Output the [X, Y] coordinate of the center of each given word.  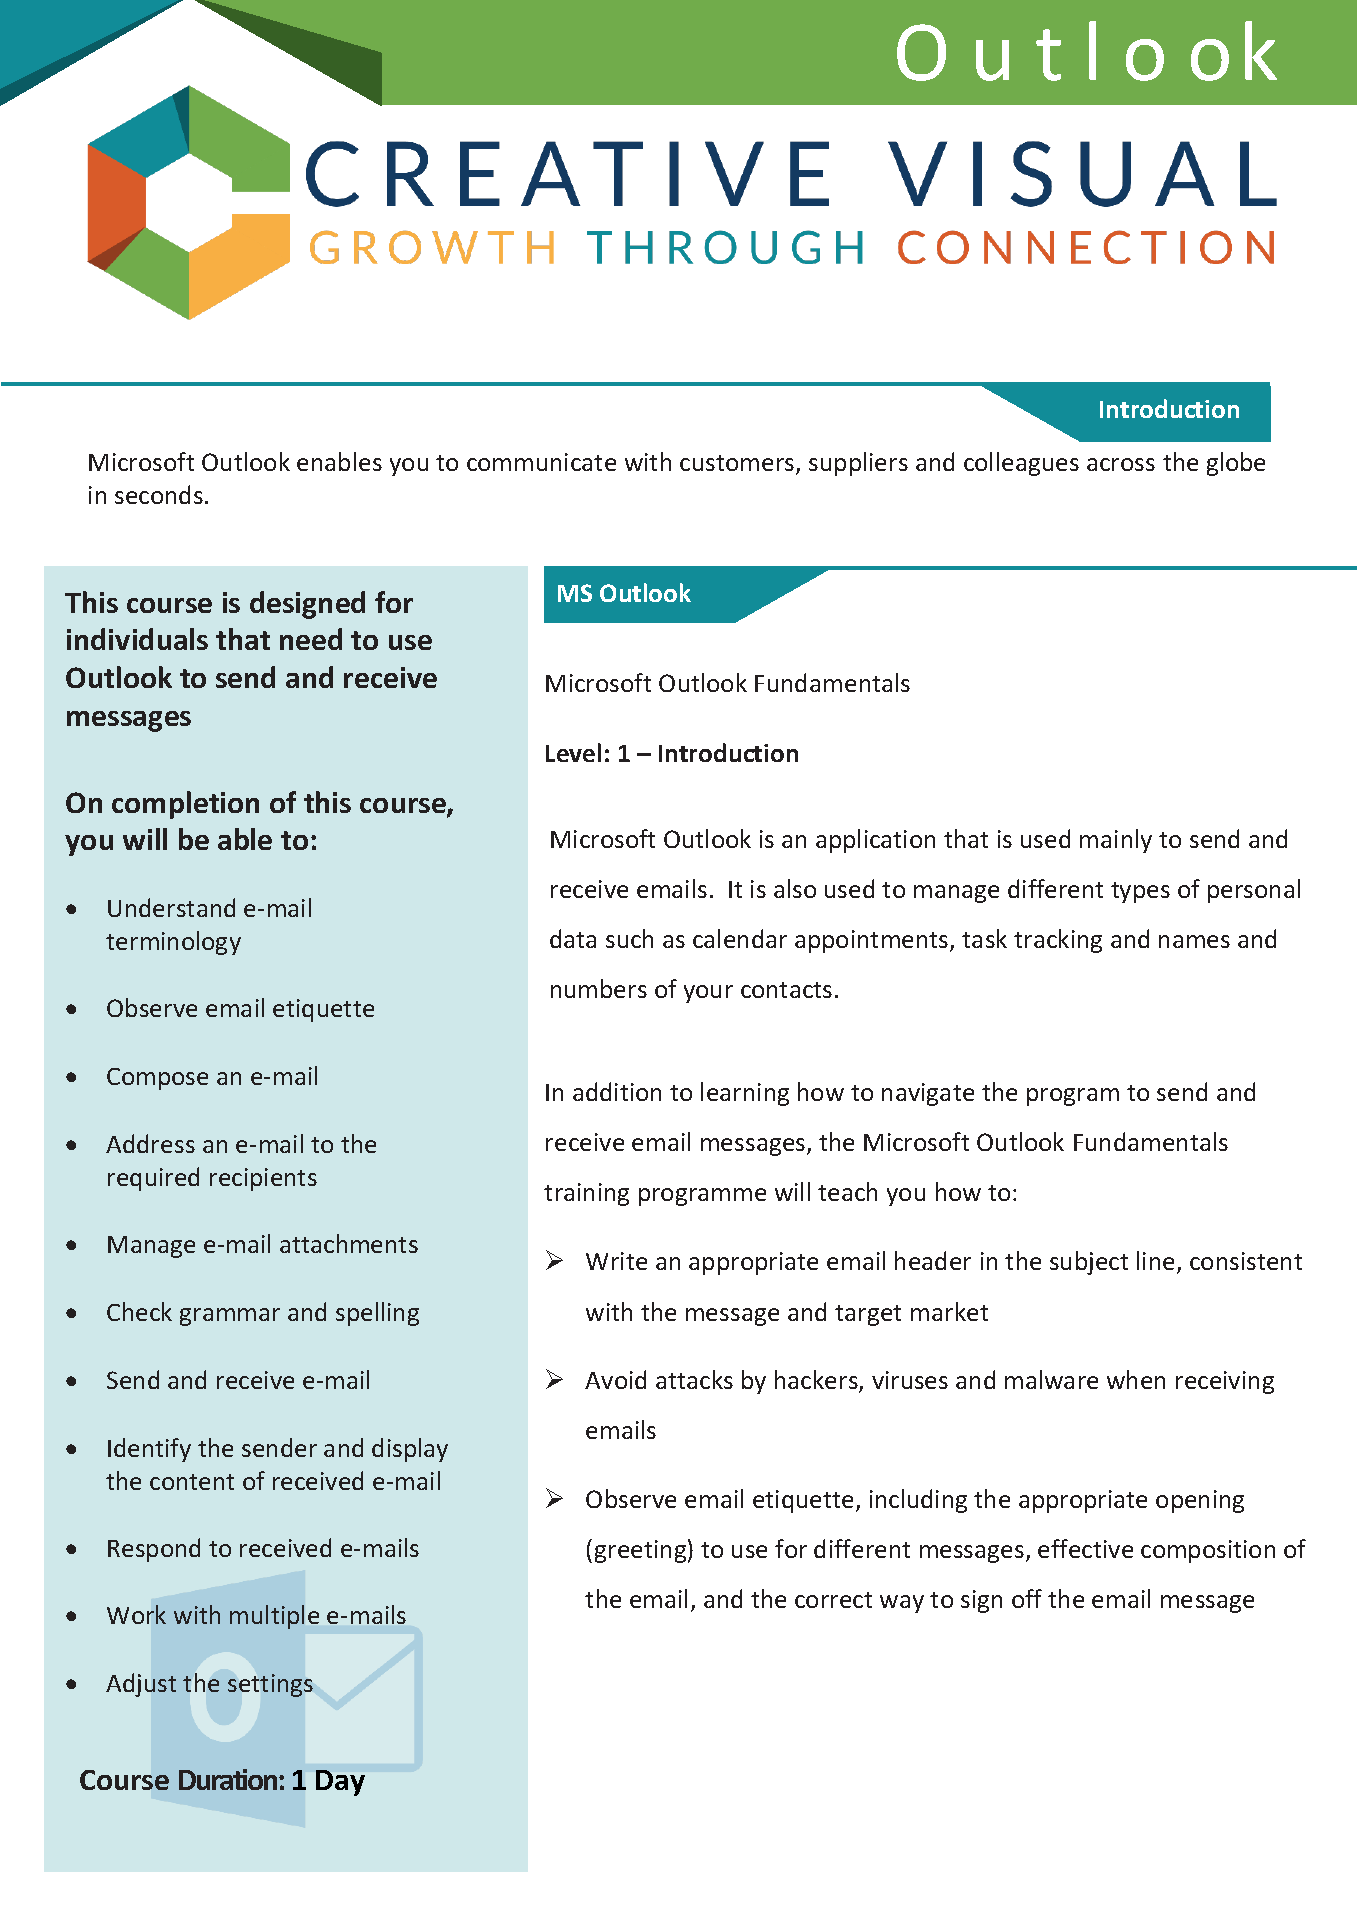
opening [1200, 1501]
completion [185, 805]
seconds [159, 494]
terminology [173, 943]
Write [616, 1261]
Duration [229, 1779]
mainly [1116, 841]
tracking [1058, 941]
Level [573, 752]
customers [738, 464]
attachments [349, 1243]
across [1121, 464]
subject [1089, 1263]
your [708, 994]
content [192, 1482]
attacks [694, 1379]
